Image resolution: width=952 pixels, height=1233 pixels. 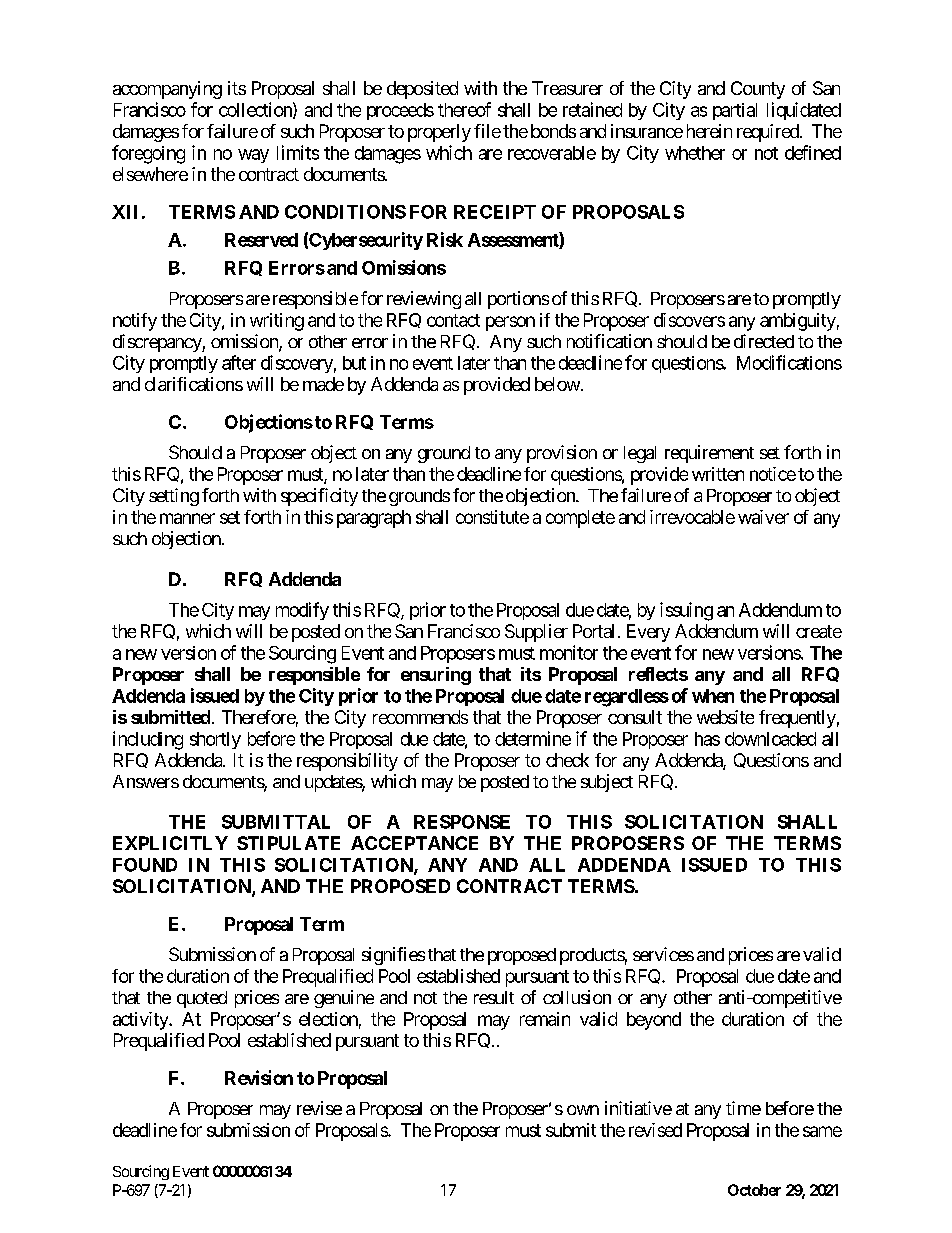 I want to click on October, so click(x=754, y=1190).
